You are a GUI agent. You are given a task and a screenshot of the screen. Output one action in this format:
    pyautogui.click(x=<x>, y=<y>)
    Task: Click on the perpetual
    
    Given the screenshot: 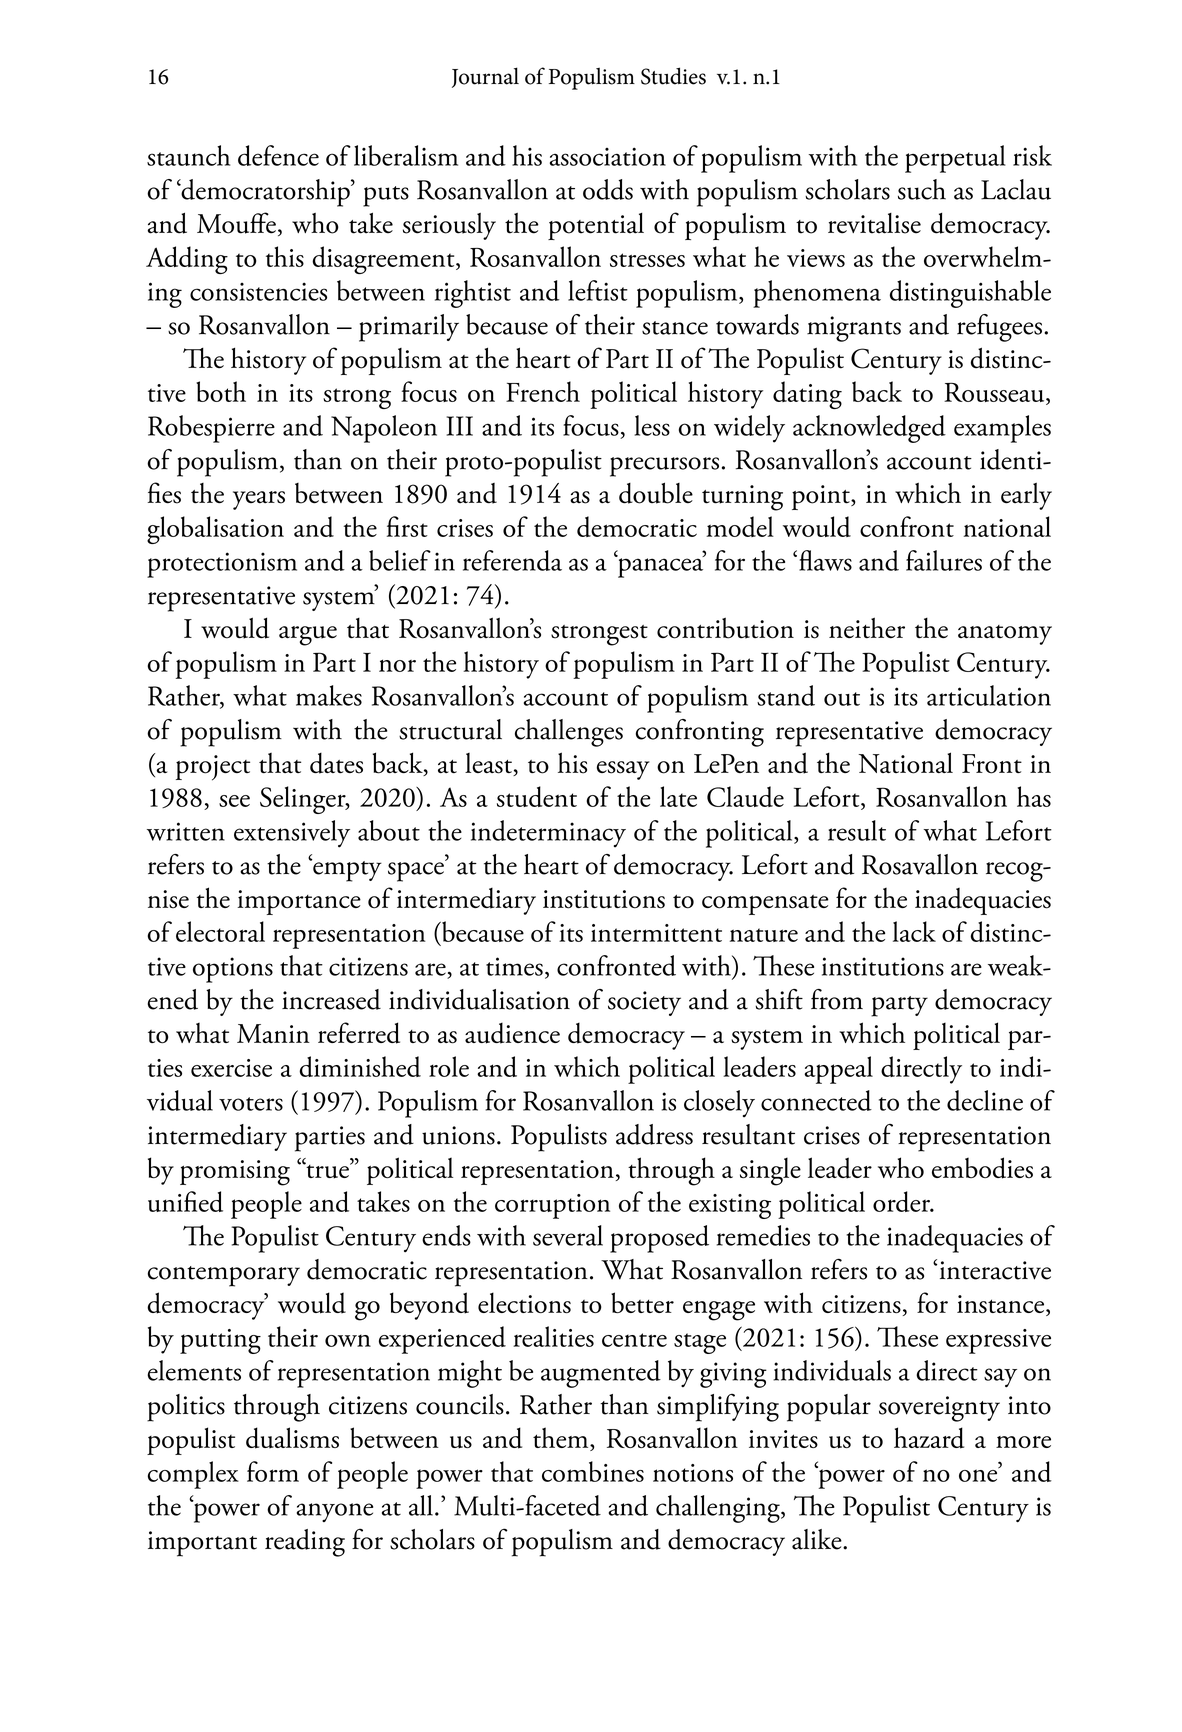 What is the action you would take?
    pyautogui.click(x=955, y=159)
